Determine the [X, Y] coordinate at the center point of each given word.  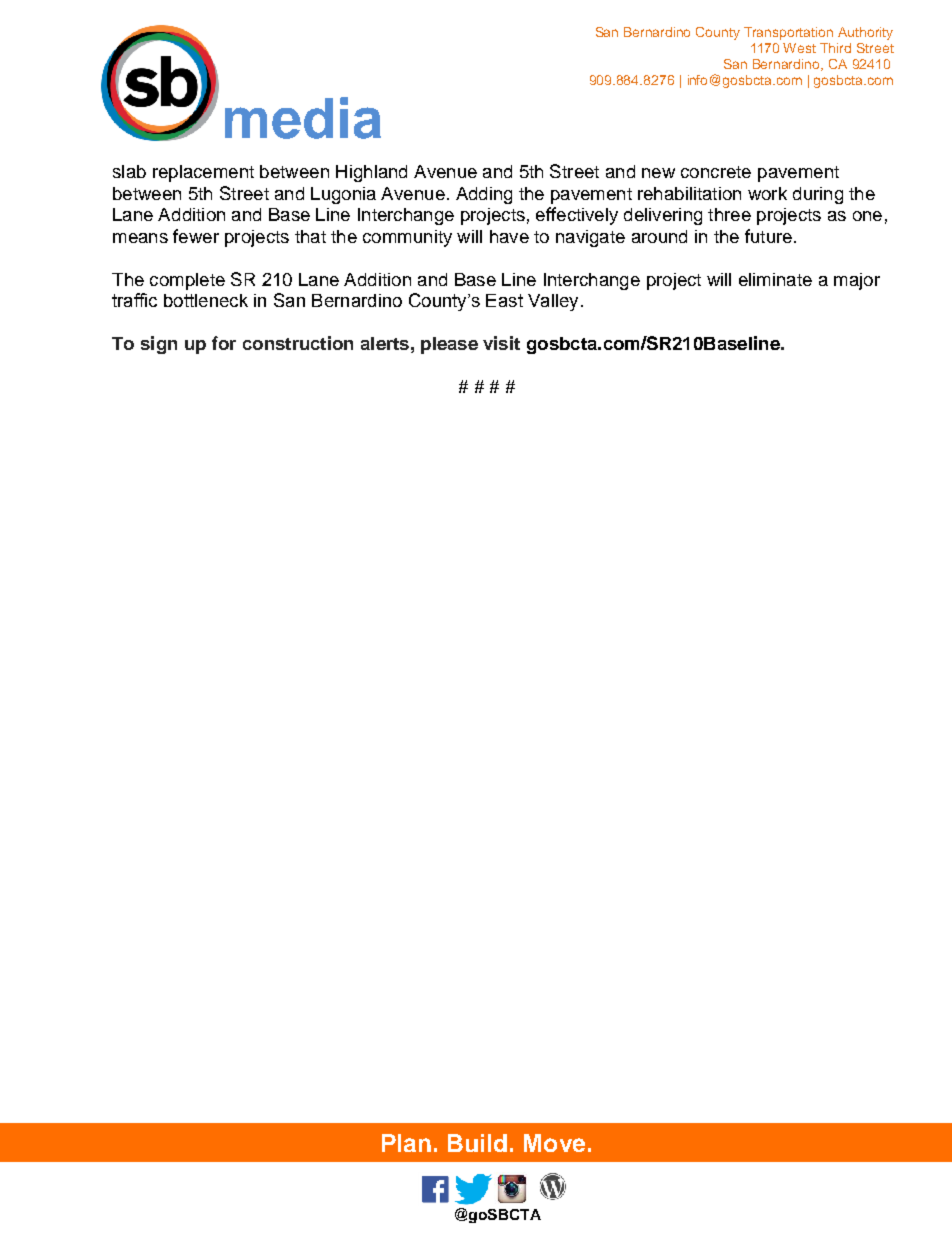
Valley [553, 302]
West [799, 48]
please [449, 345]
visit [501, 343]
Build [477, 1143]
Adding [484, 195]
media [303, 118]
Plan [406, 1143]
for [224, 343]
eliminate [775, 279]
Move [554, 1143]
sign [159, 345]
